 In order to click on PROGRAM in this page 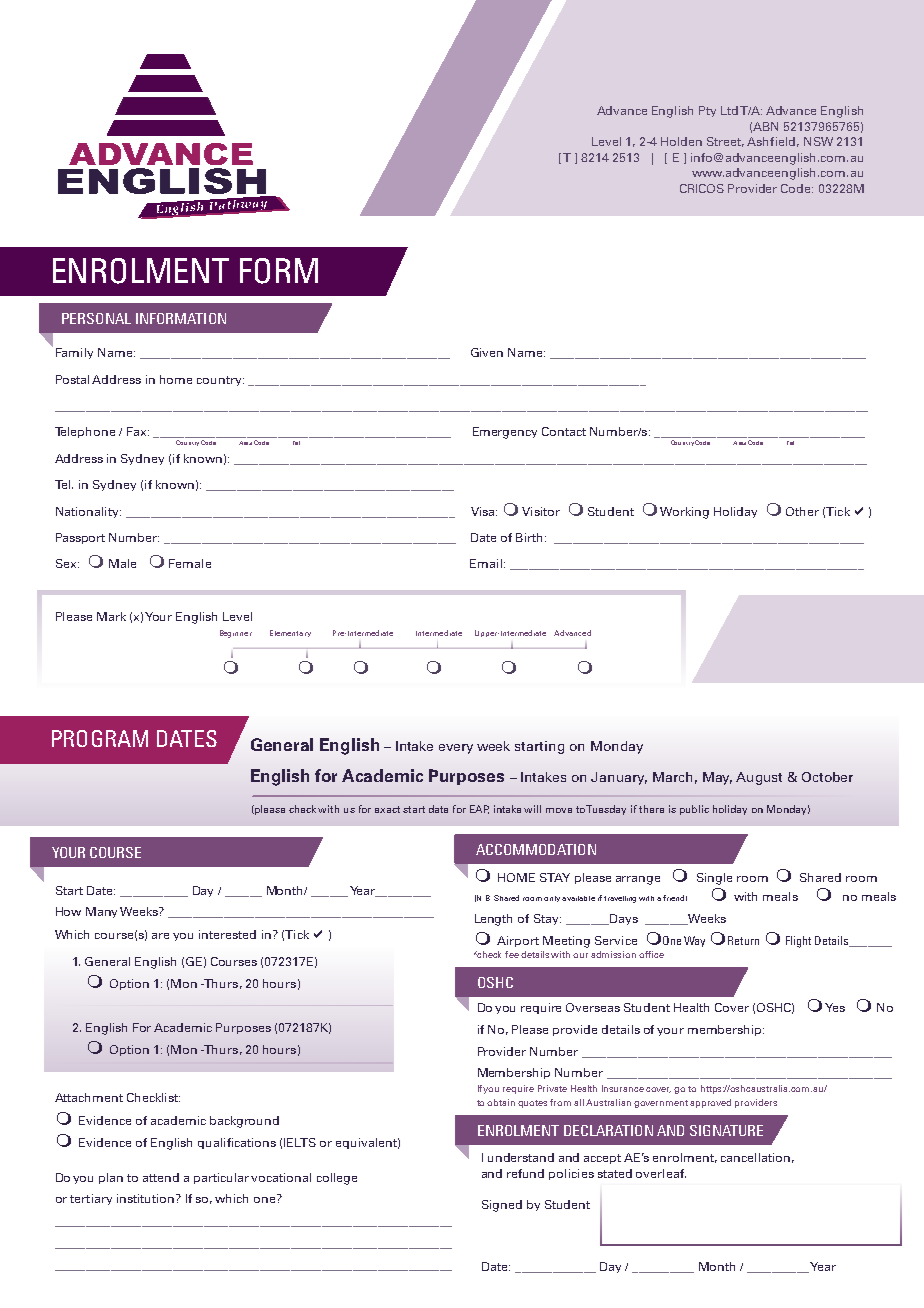, I will do `click(100, 738)`.
